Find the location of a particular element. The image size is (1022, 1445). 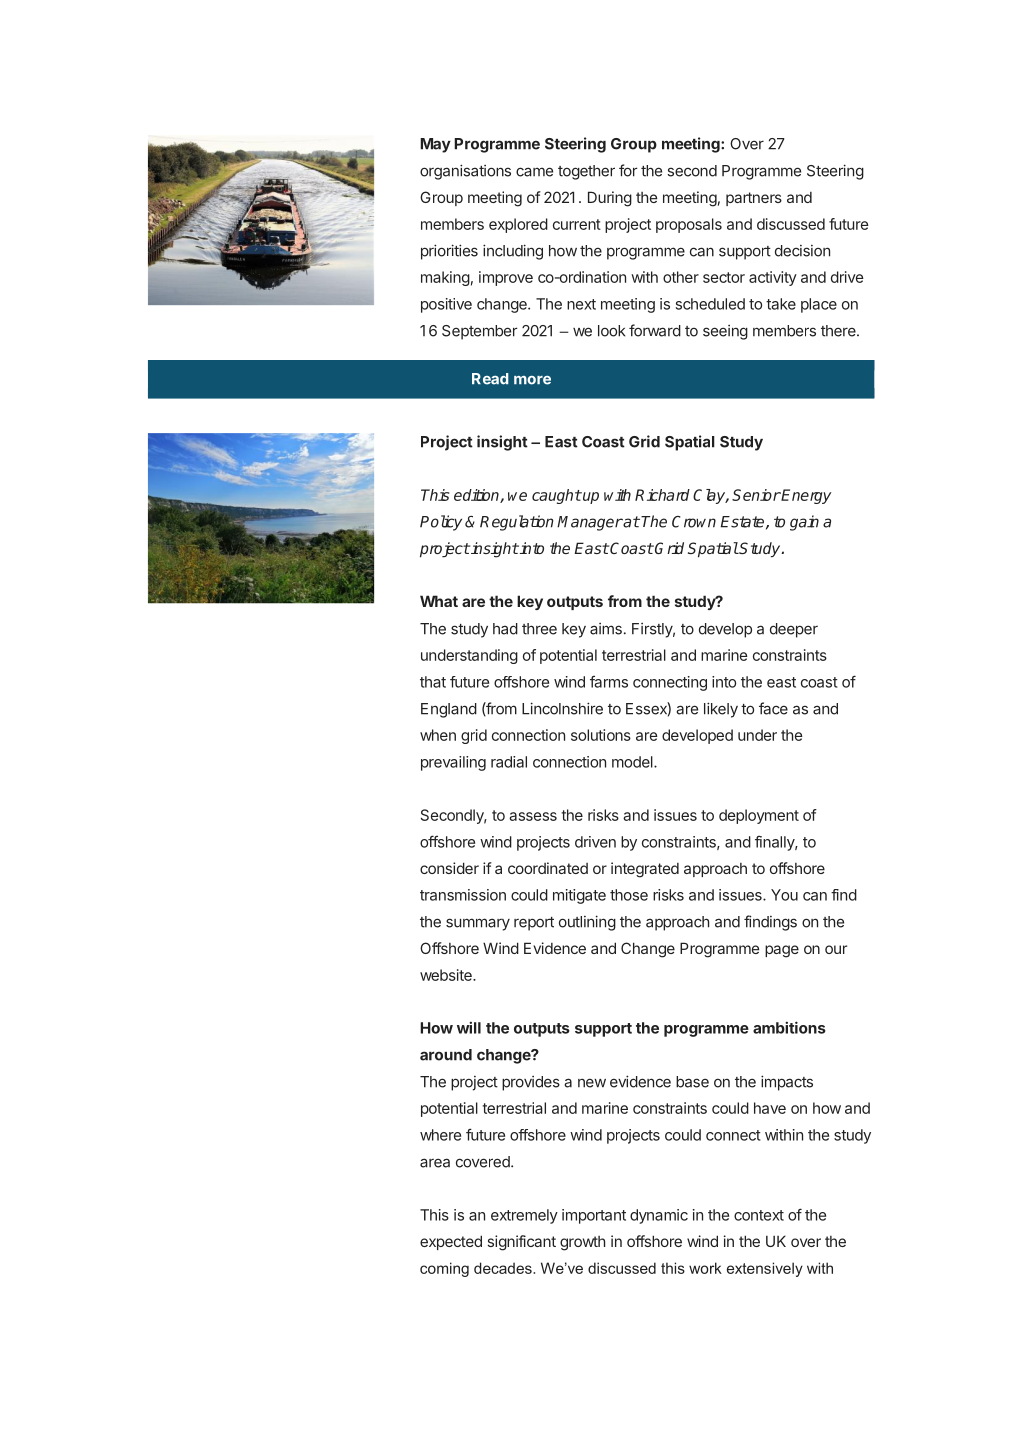

gain is located at coordinates (804, 523).
